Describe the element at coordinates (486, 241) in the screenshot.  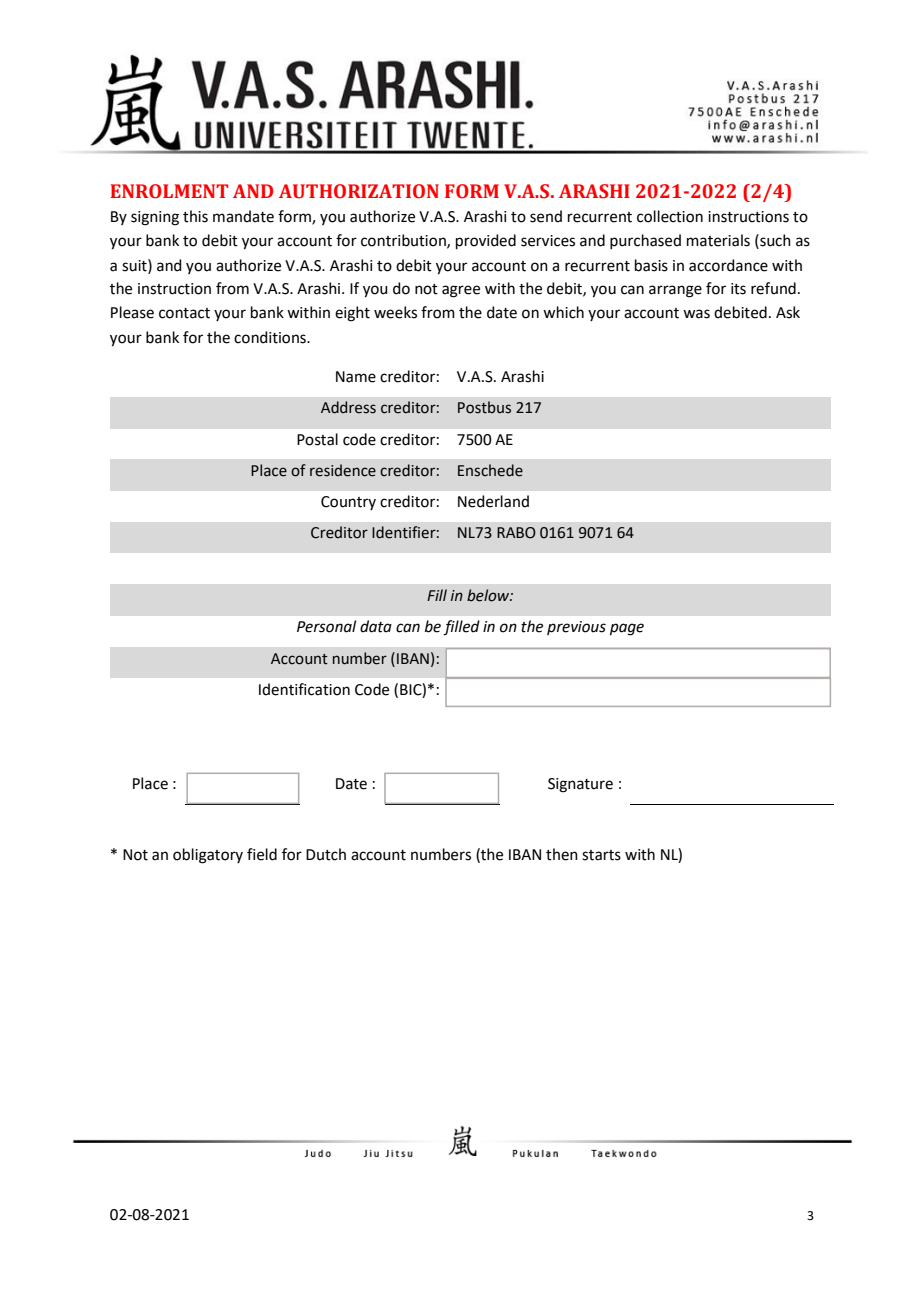
I see `provided` at that location.
